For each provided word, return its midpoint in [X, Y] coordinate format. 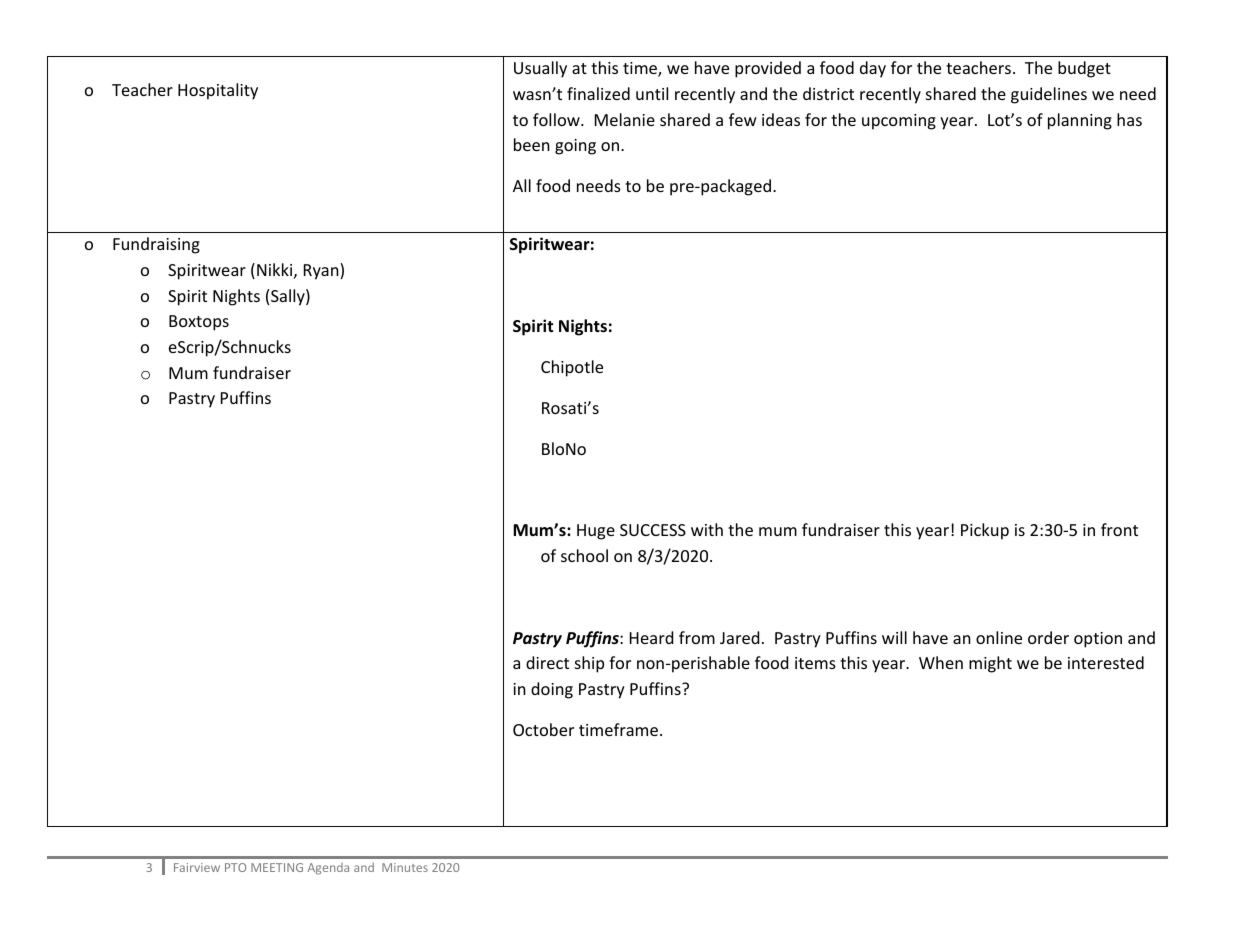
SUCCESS [653, 530]
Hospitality [218, 91]
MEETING [277, 867]
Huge [596, 532]
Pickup [985, 531]
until [652, 93]
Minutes [405, 867]
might [990, 664]
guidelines [1049, 95]
